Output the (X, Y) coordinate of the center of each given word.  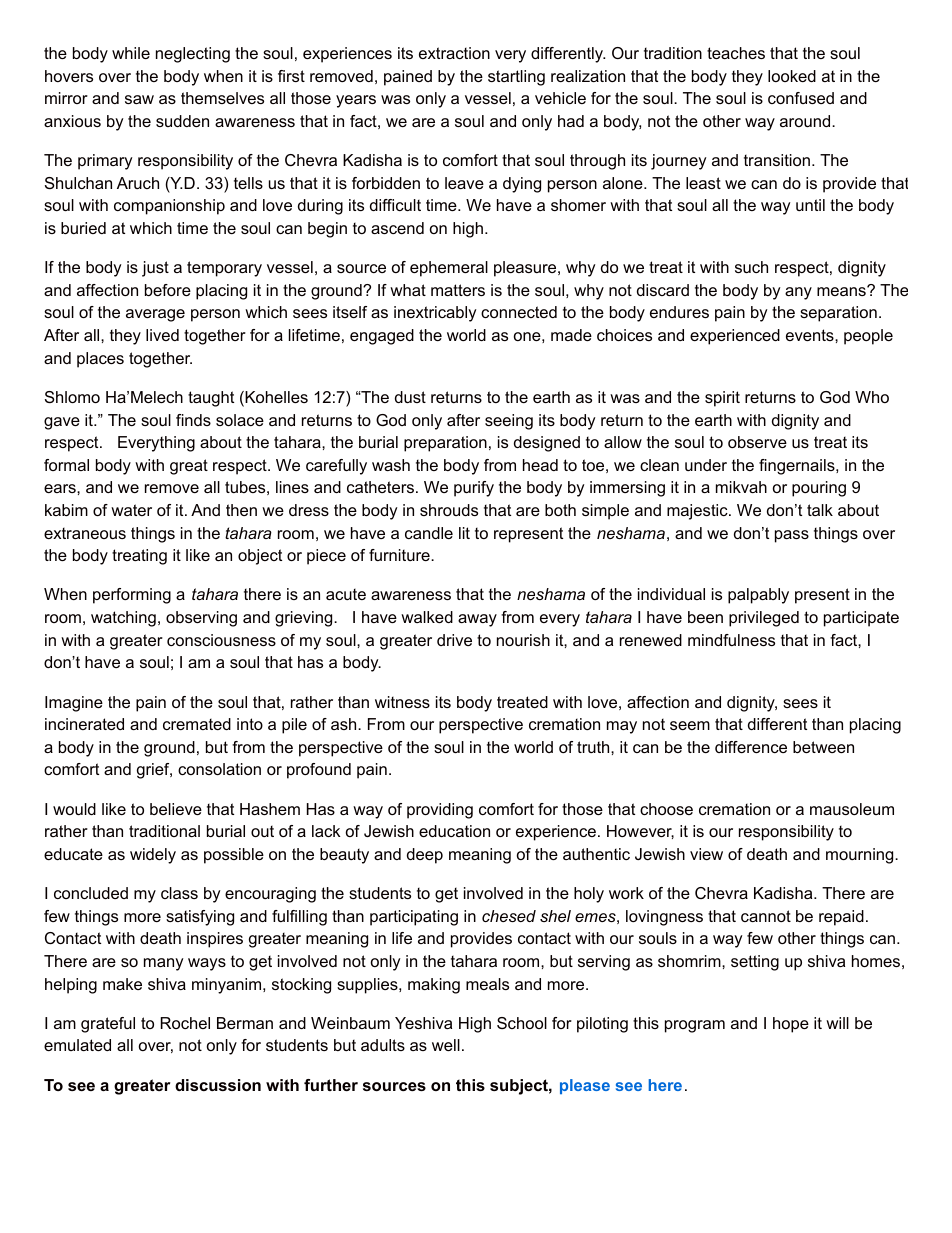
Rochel (185, 1023)
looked (792, 76)
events (811, 335)
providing (440, 811)
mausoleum (852, 809)
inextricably (435, 314)
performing (132, 596)
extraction (454, 53)
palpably (758, 596)
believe (176, 809)
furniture (400, 555)
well (446, 1045)
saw (139, 99)
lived (162, 335)
